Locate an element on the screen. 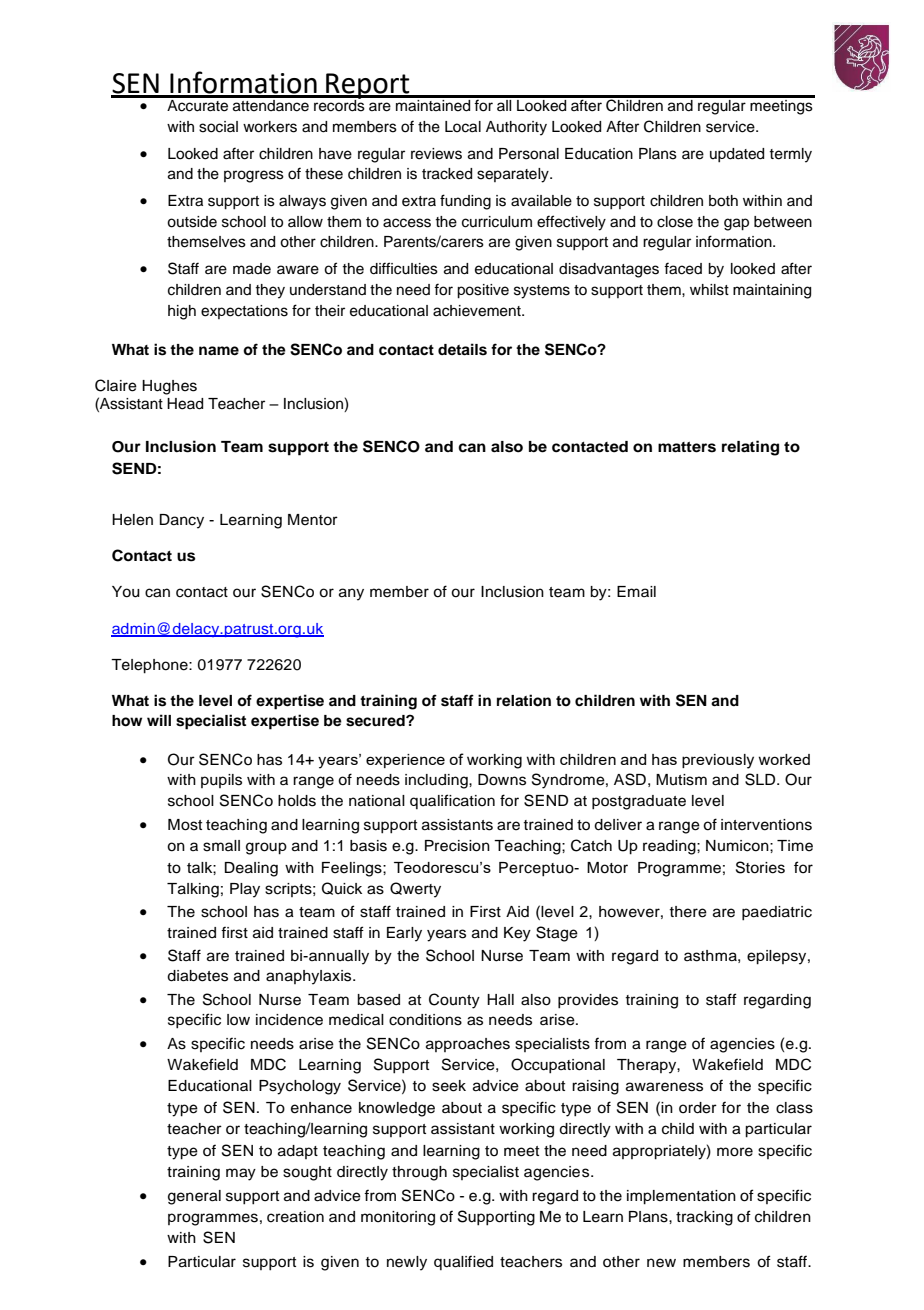 This screenshot has height=1310, width=924. Local is located at coordinates (463, 127).
